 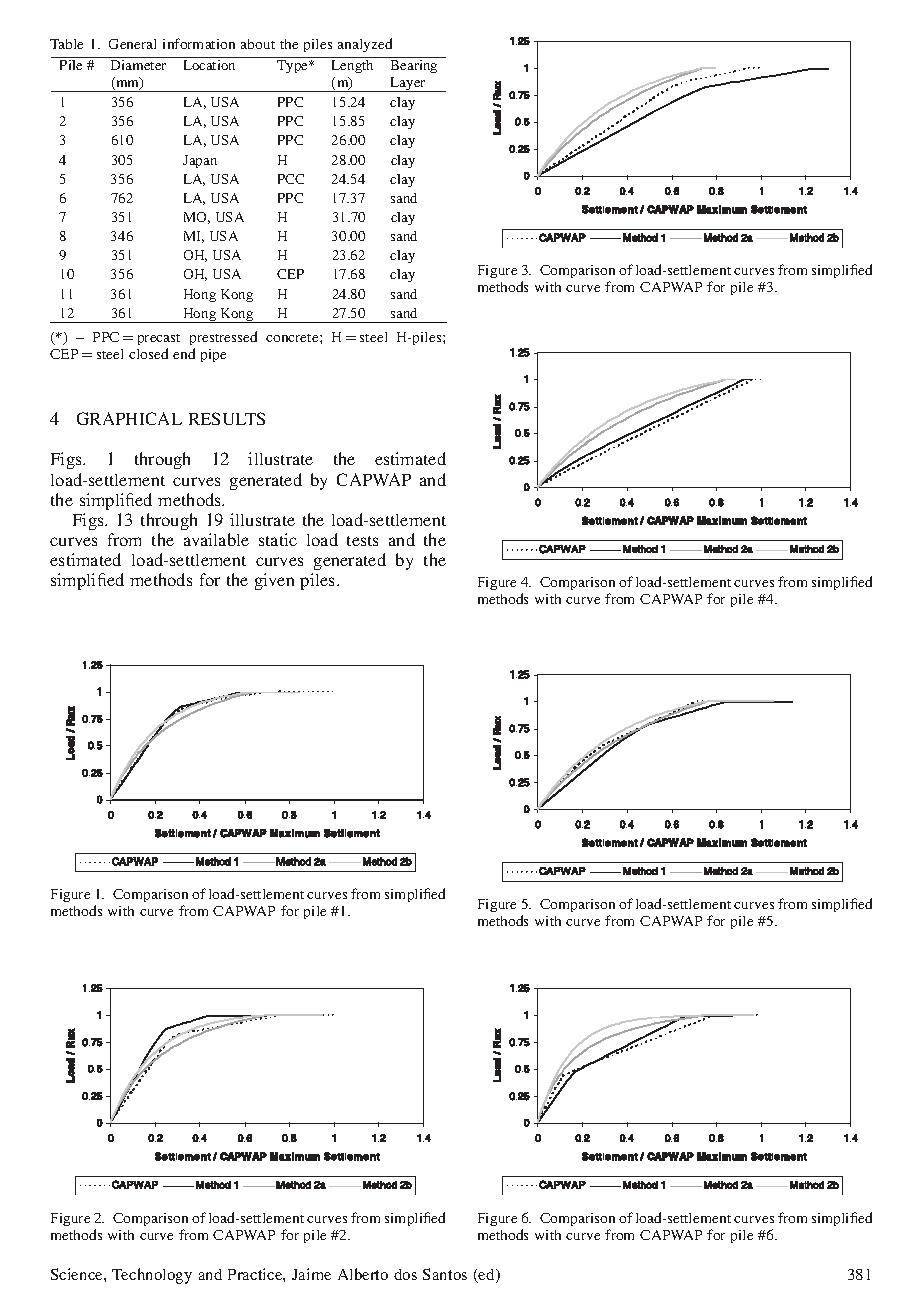 I want to click on concrete, so click(x=293, y=338).
